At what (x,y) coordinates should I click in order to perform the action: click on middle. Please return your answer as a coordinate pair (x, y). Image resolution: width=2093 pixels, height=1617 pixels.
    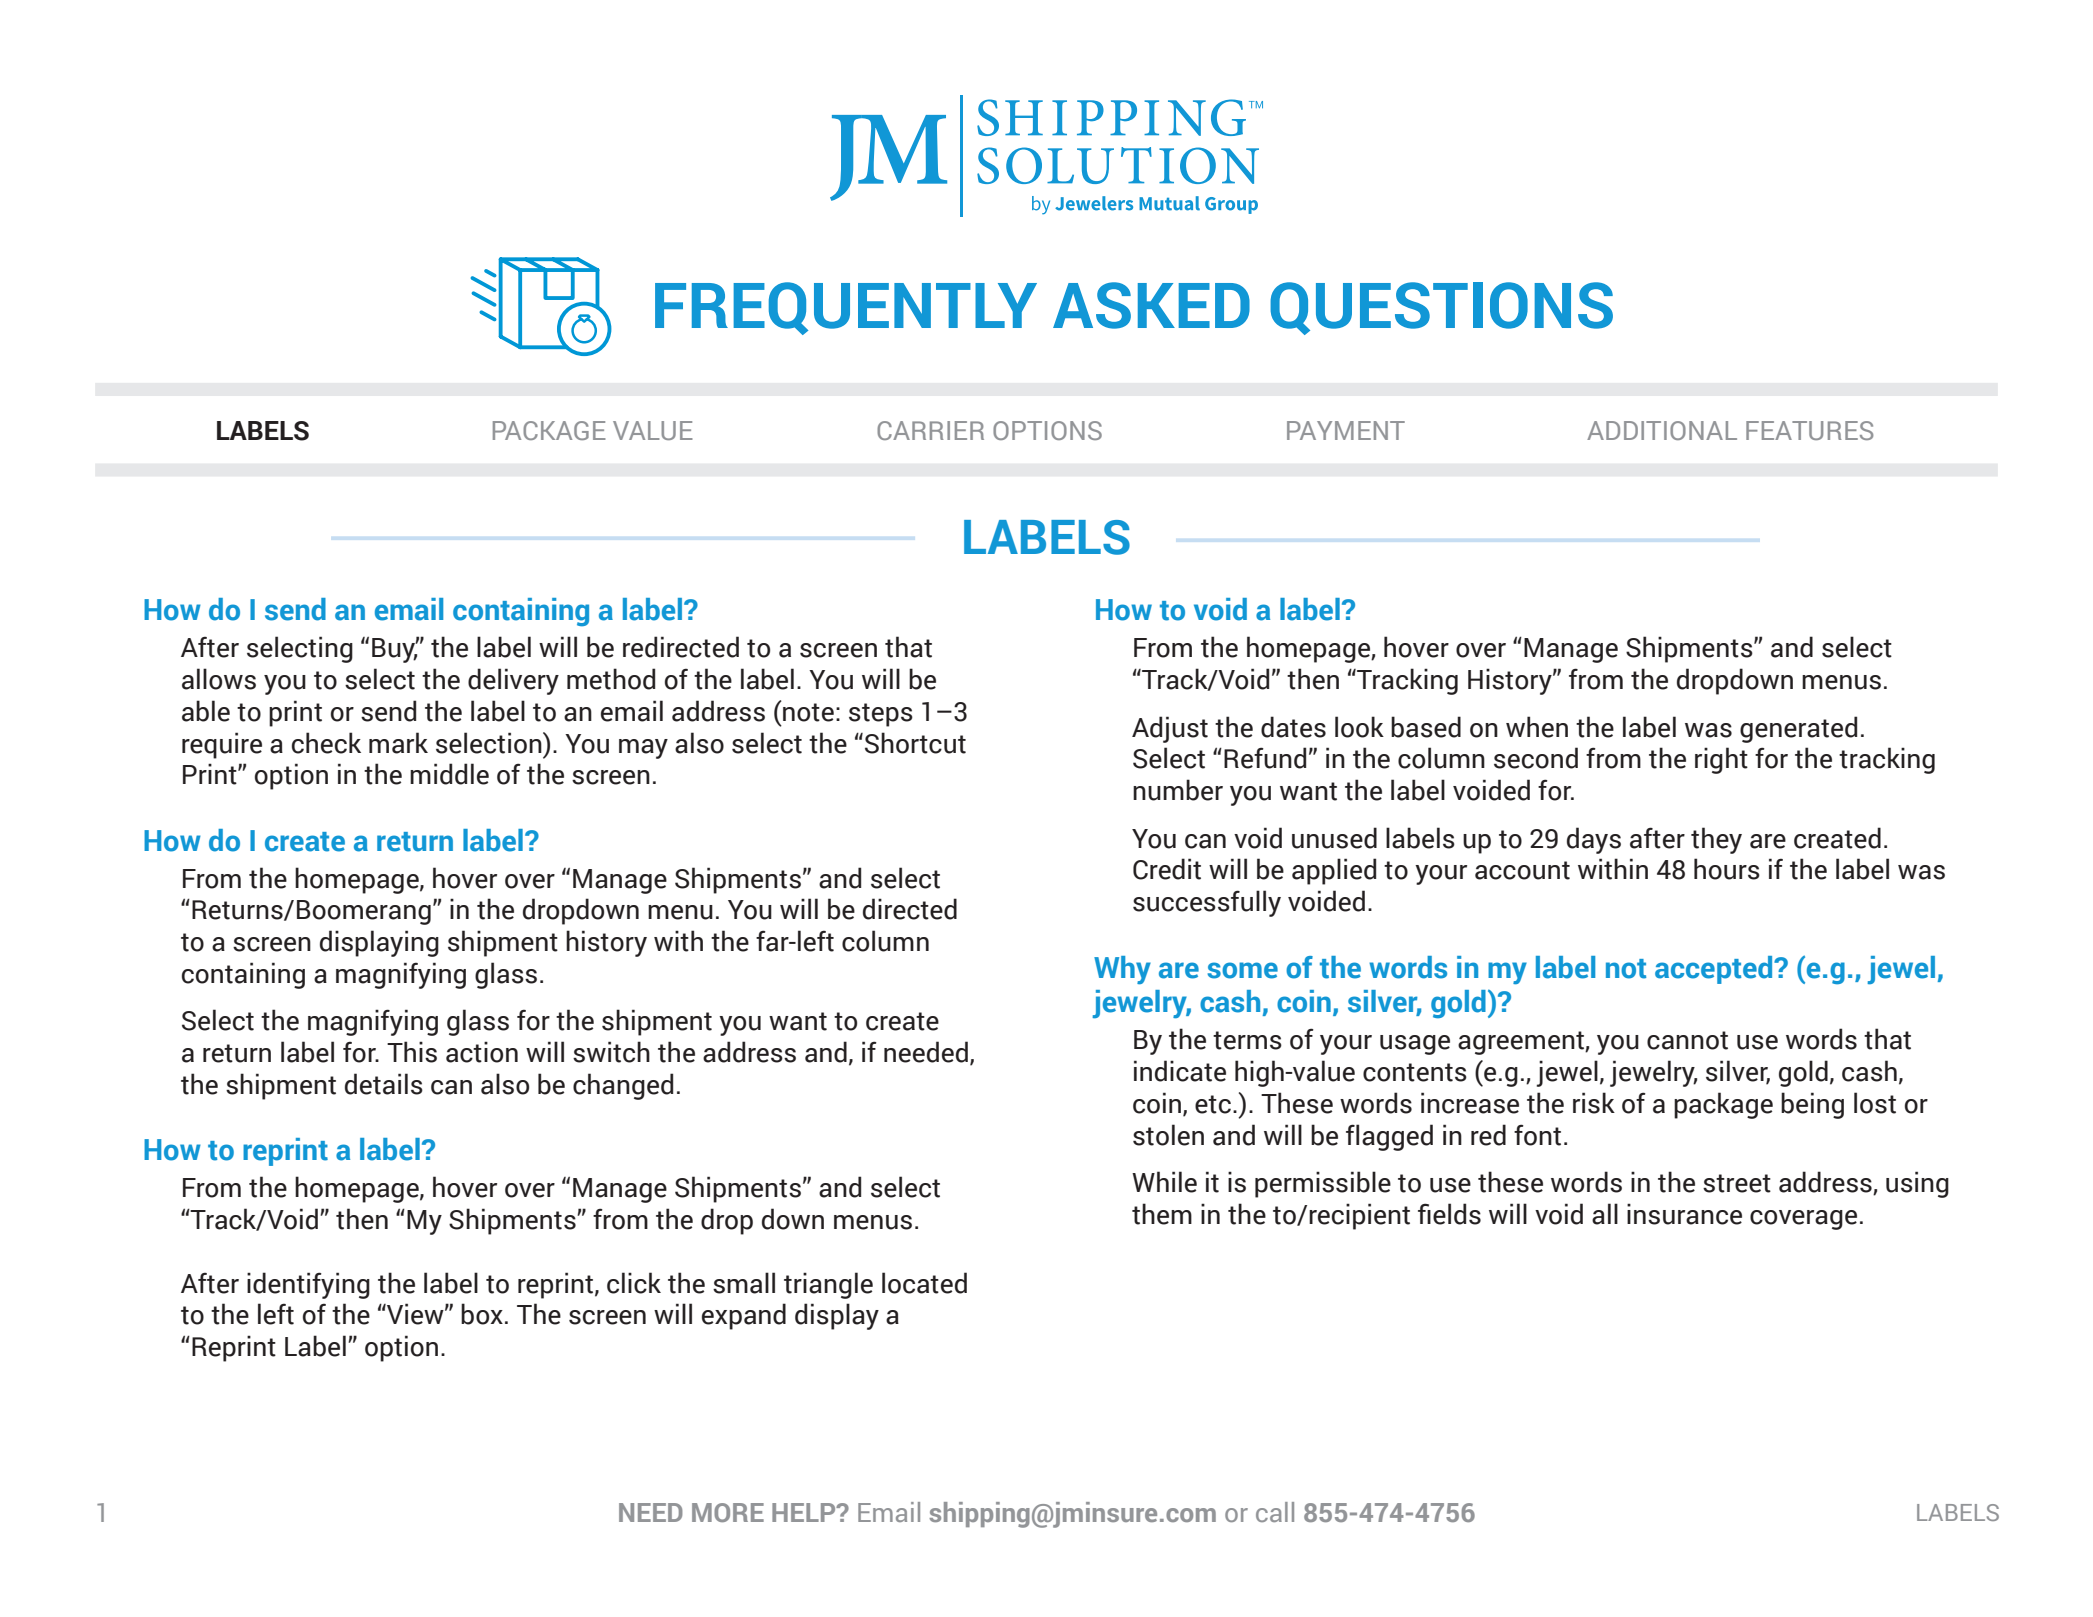
    Looking at the image, I should click on (449, 774).
